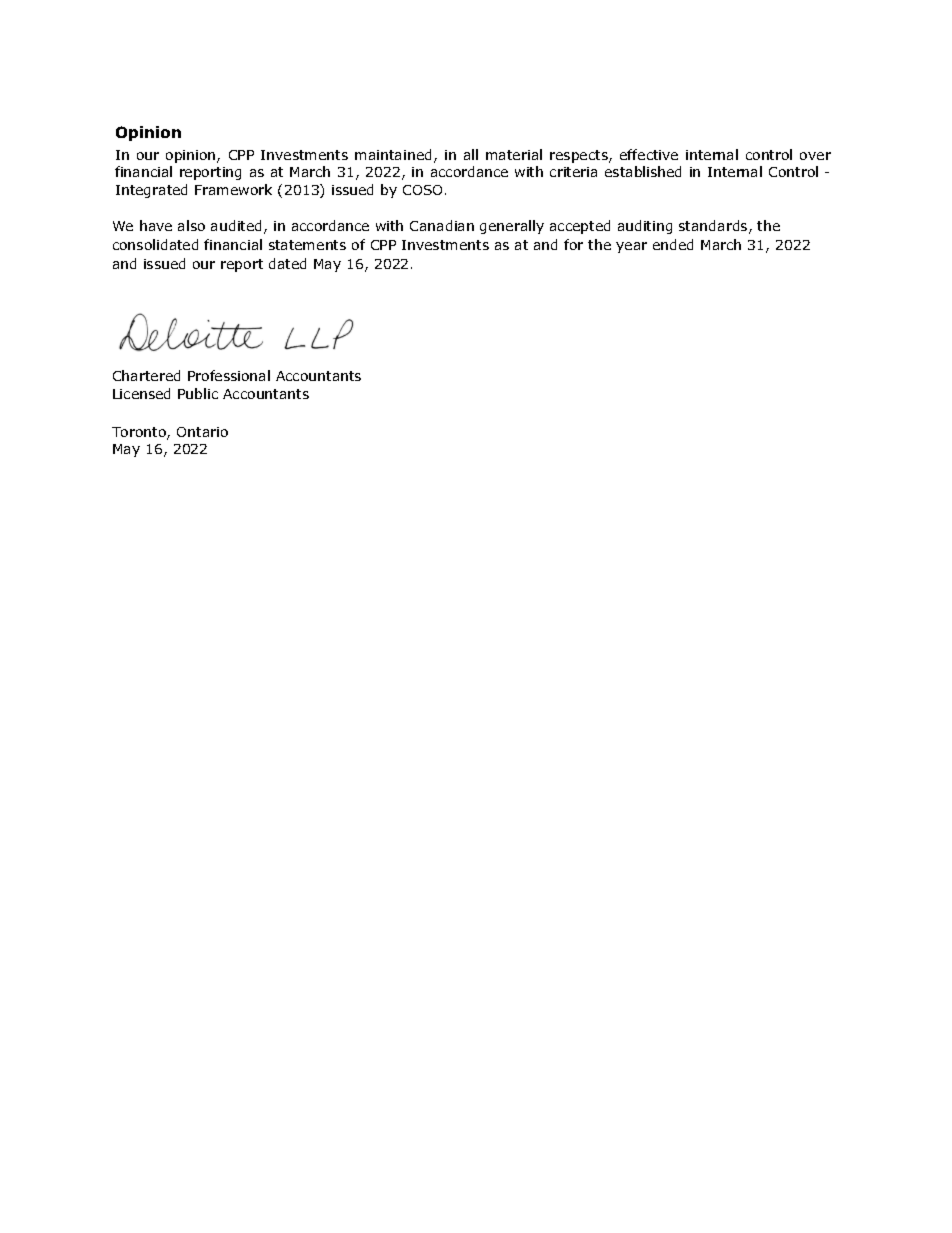 This screenshot has width=952, height=1233. I want to click on auditing, so click(645, 227).
